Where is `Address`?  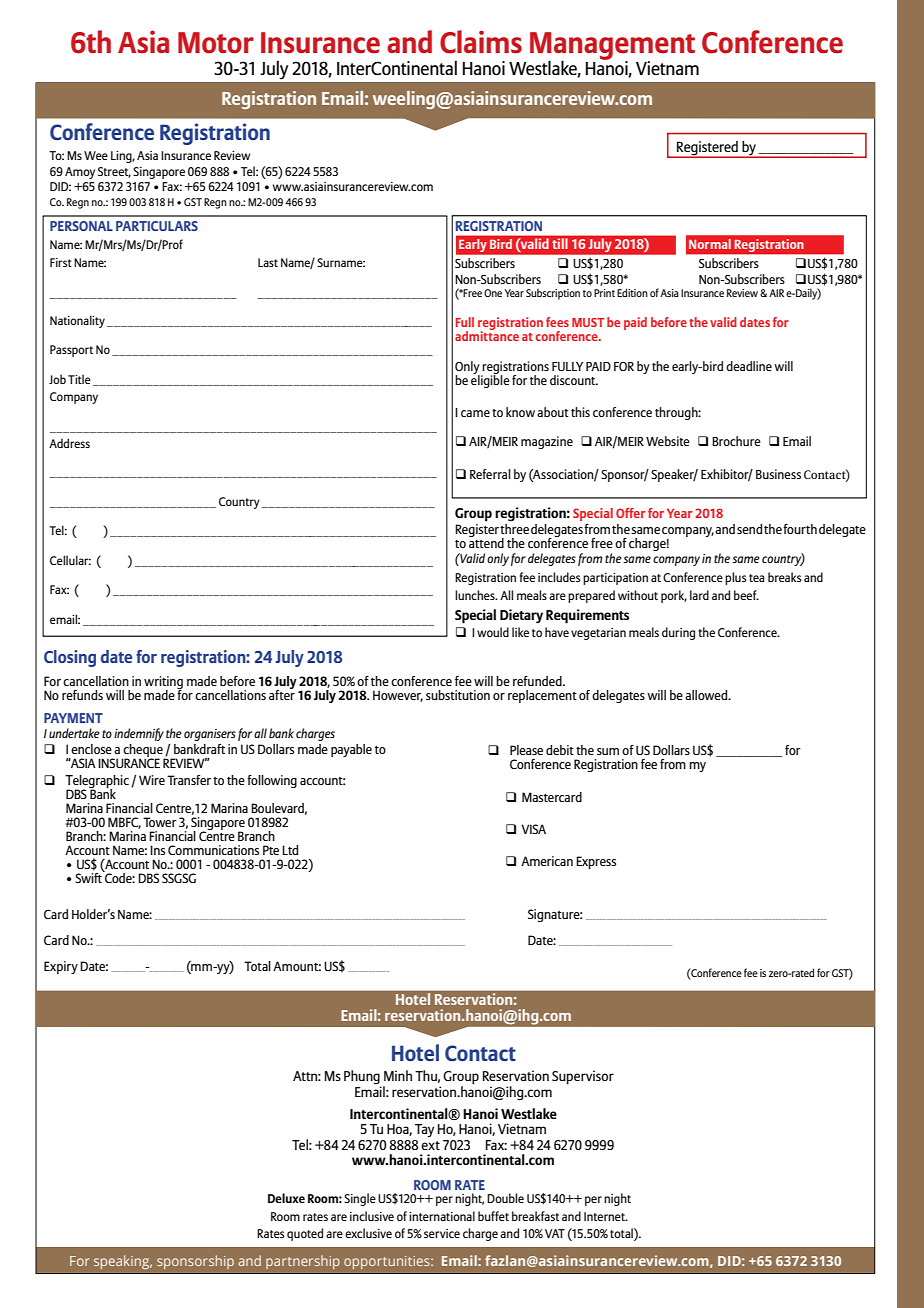 Address is located at coordinates (69, 443).
